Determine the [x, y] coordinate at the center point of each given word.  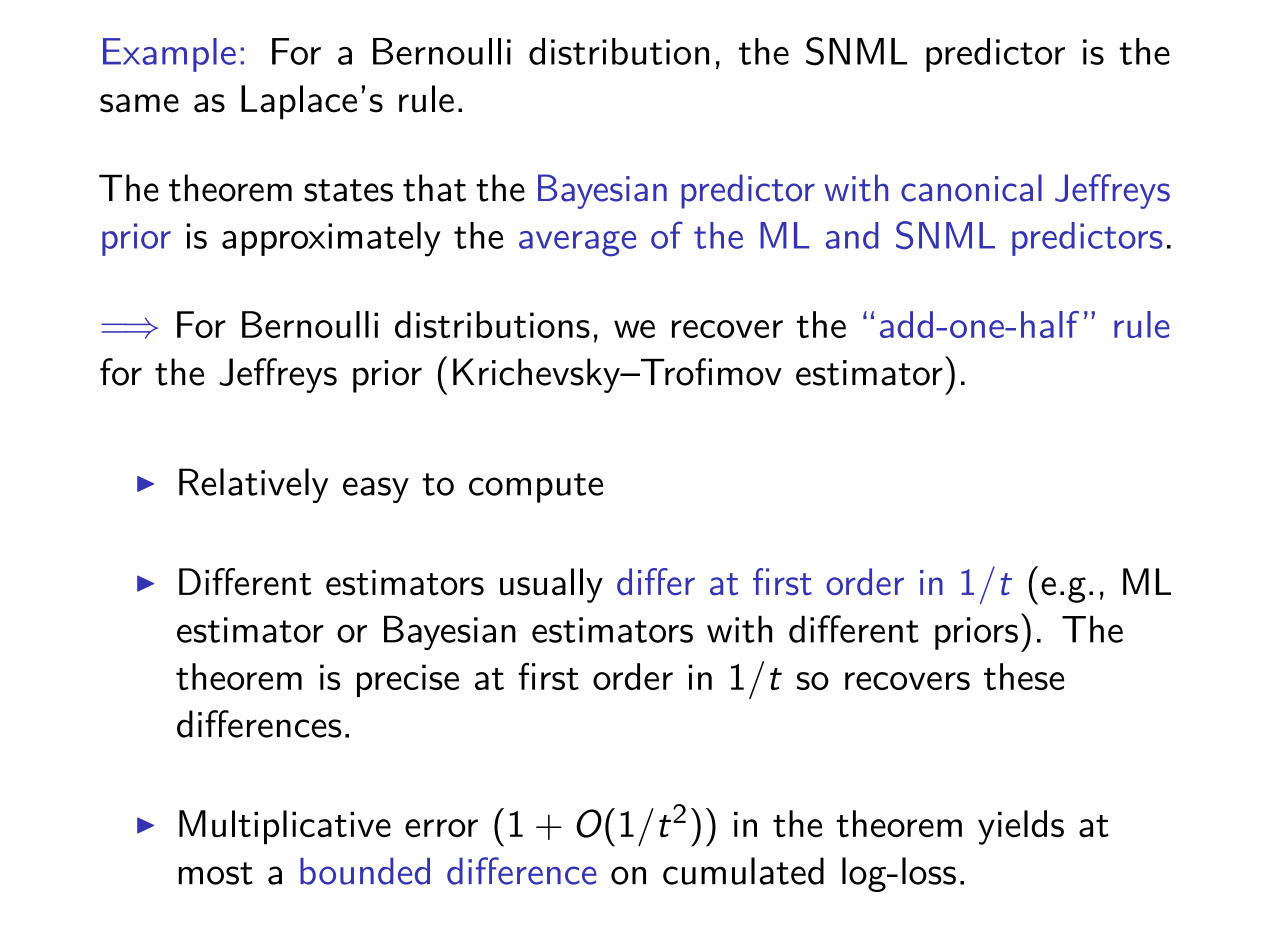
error [441, 828]
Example [169, 55]
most [216, 873]
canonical [971, 188]
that [434, 188]
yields [1021, 827]
